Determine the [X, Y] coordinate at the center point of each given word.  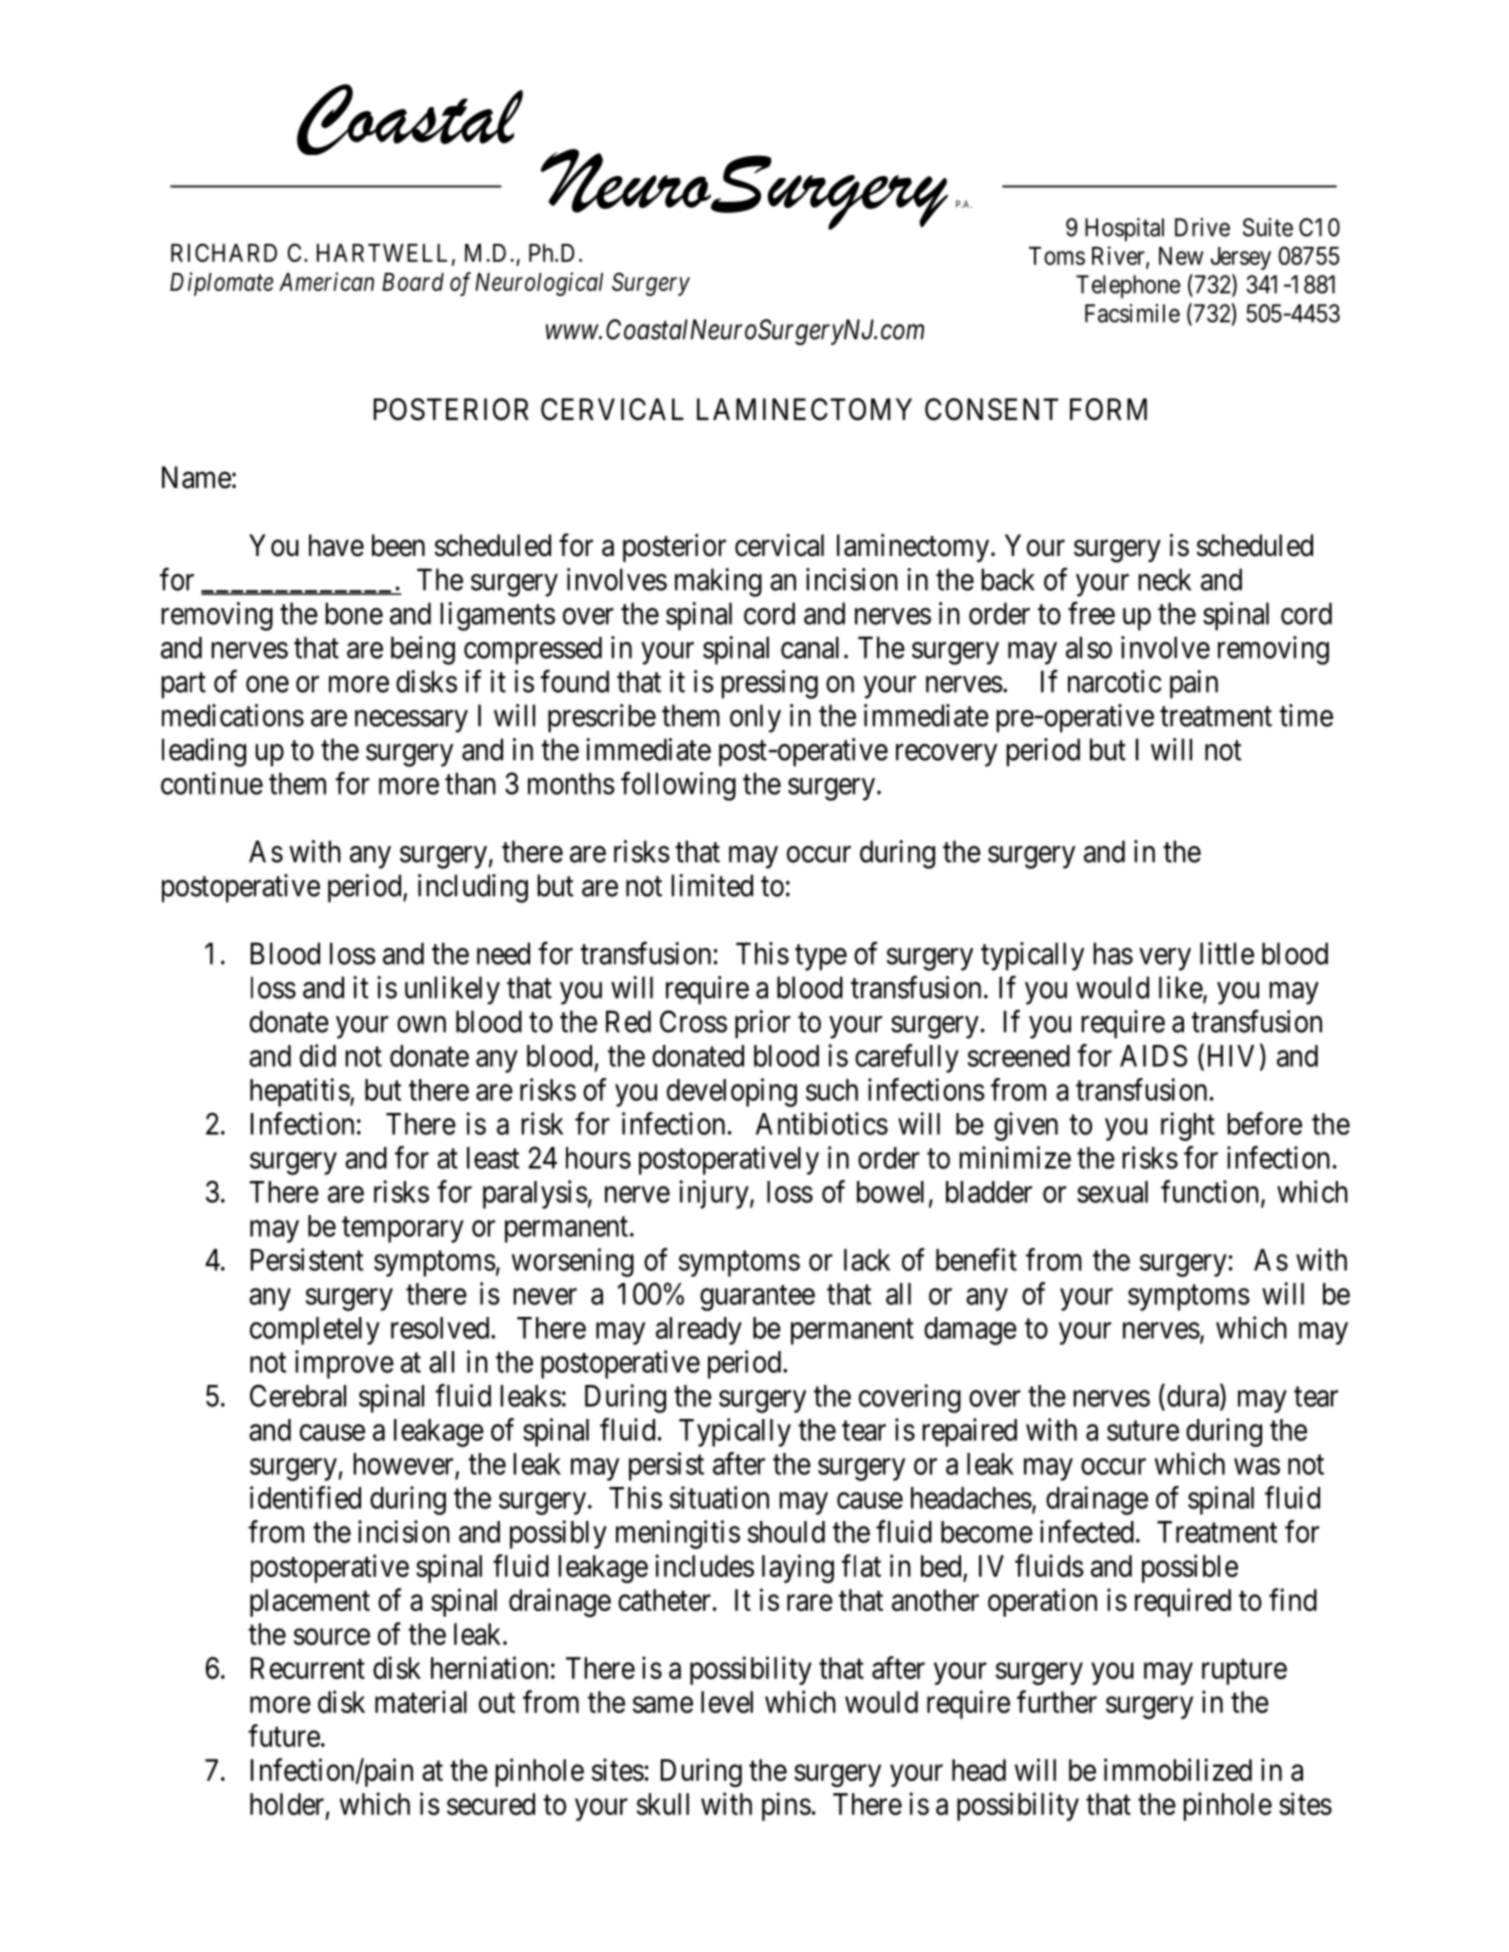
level [727, 1702]
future [284, 1735]
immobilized [1178, 1769]
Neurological [539, 284]
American [326, 281]
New [1181, 256]
